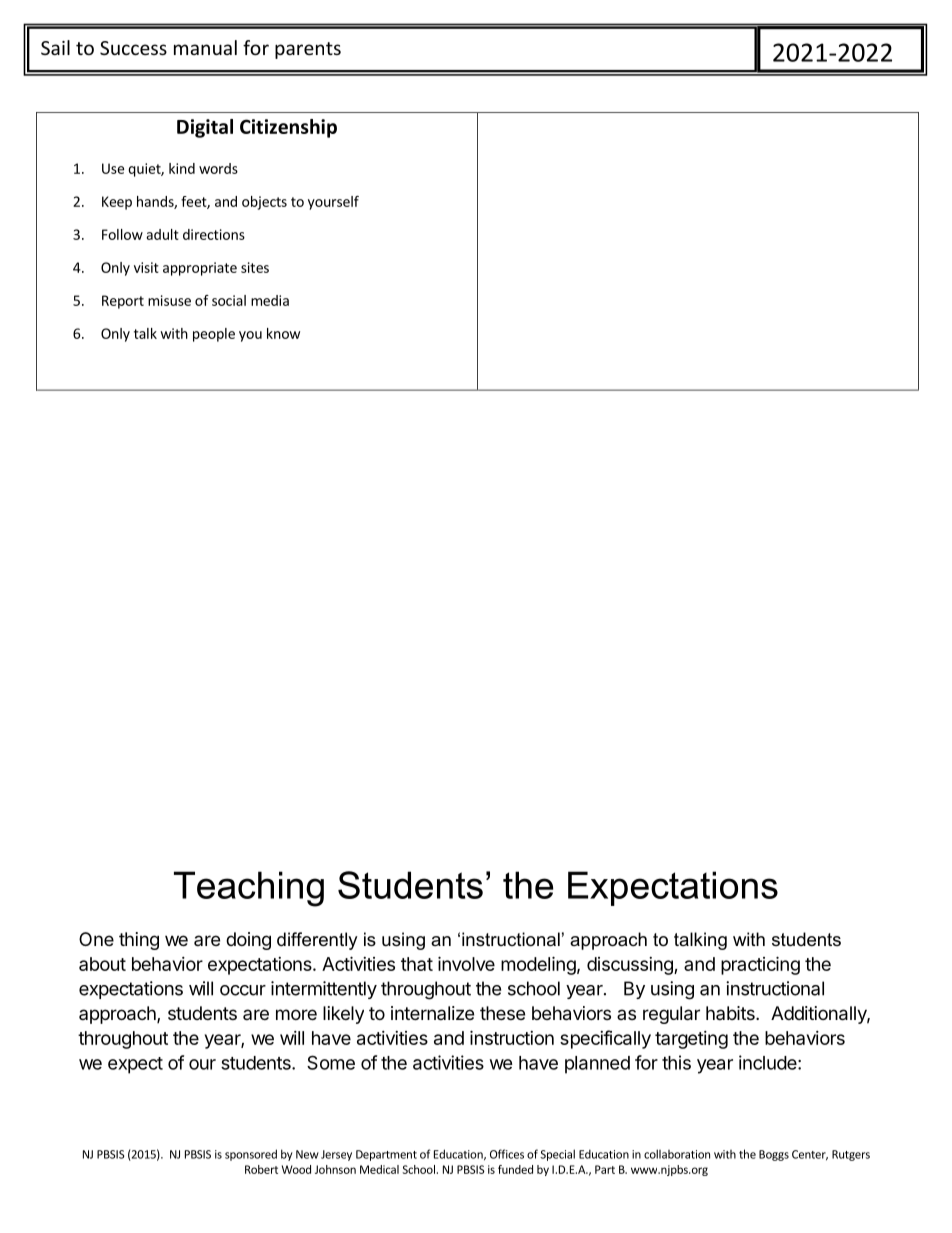 This image has height=1233, width=952. What do you see at coordinates (507, 1154) in the image?
I see `Offices` at bounding box center [507, 1154].
